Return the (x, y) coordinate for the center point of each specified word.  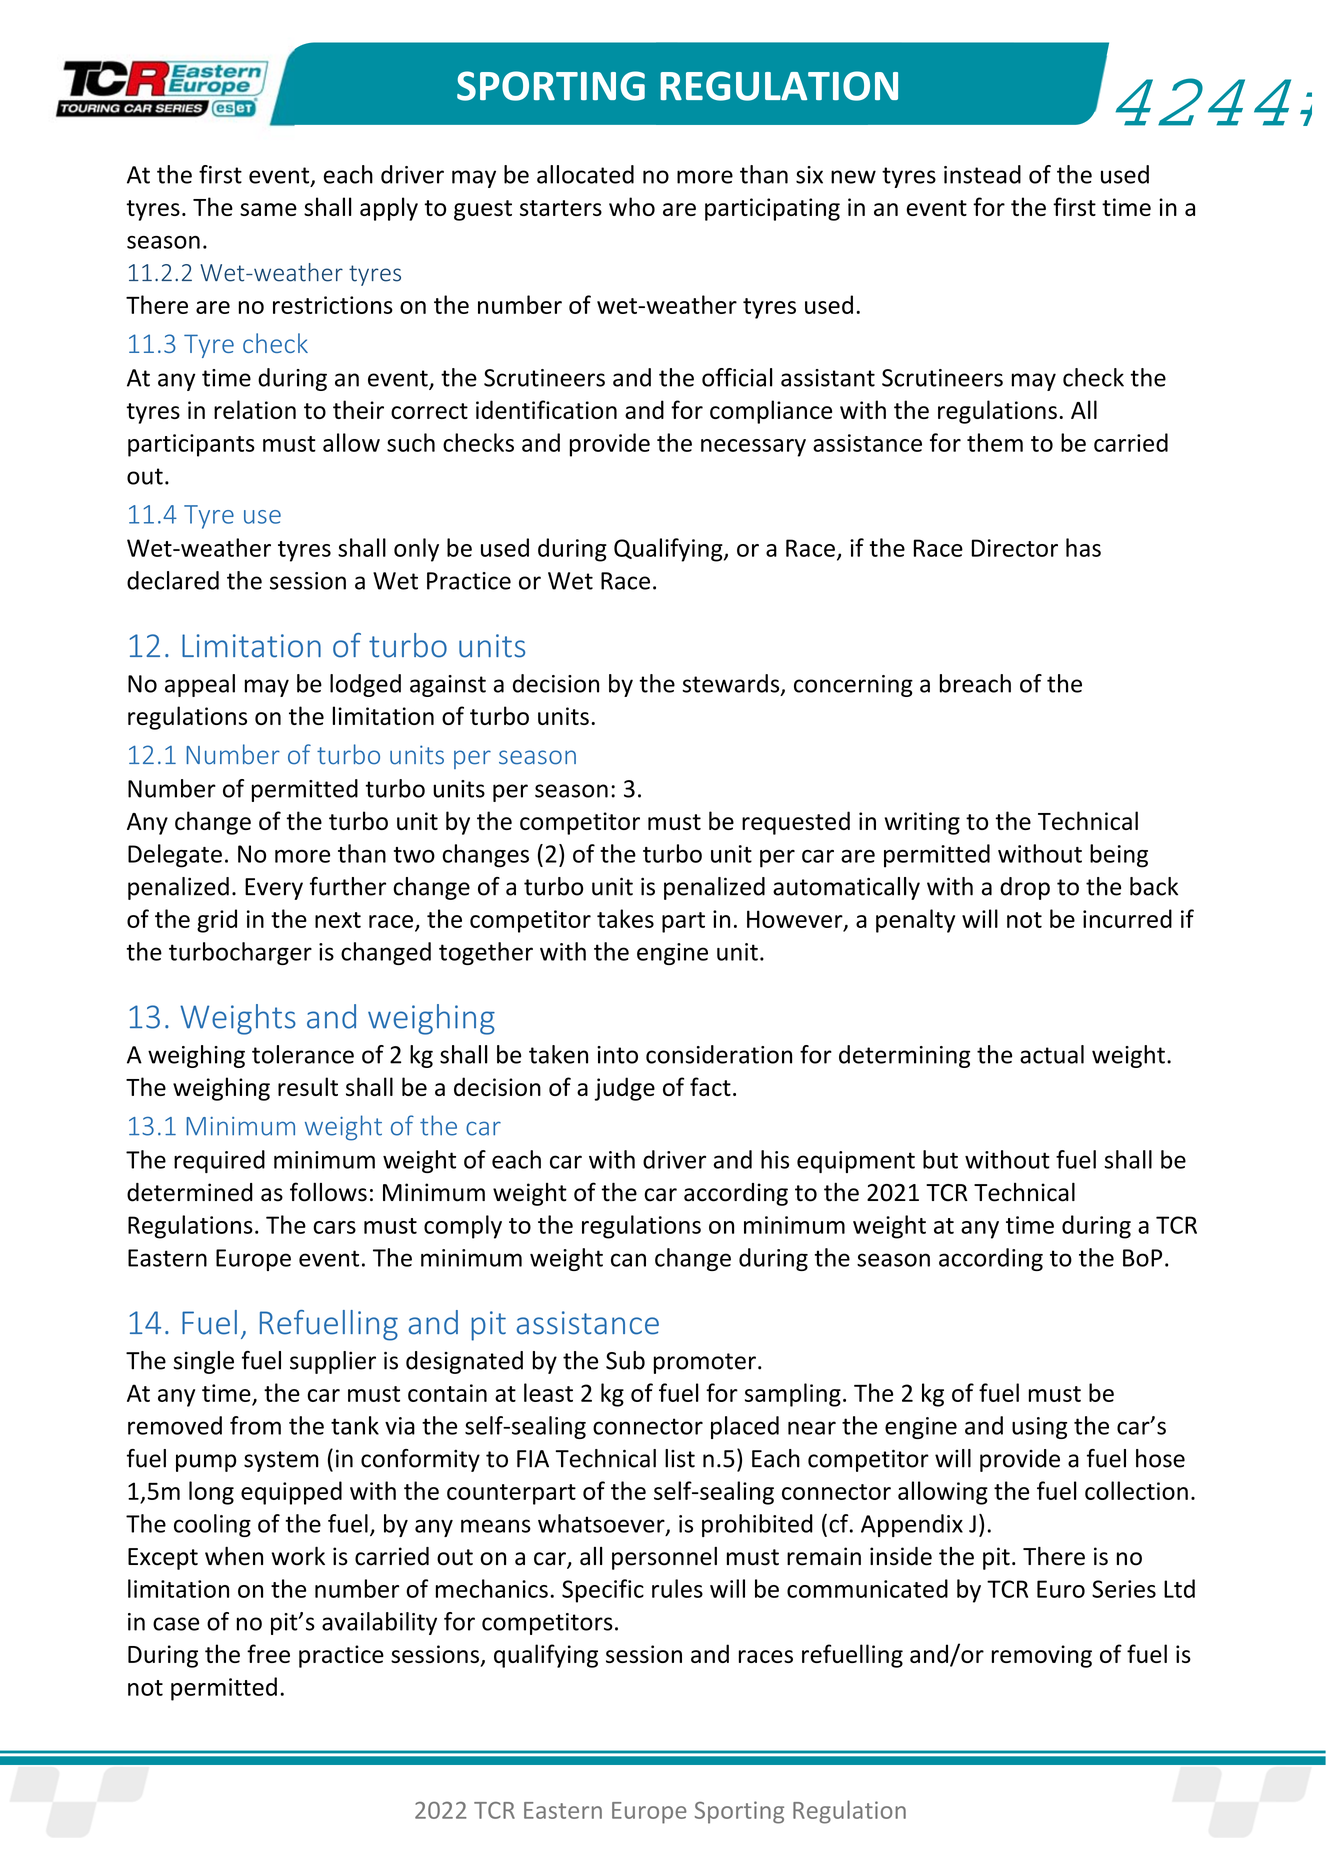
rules (677, 1588)
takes (625, 918)
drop (1025, 888)
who (632, 206)
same (268, 209)
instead (982, 174)
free (268, 1653)
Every (274, 889)
